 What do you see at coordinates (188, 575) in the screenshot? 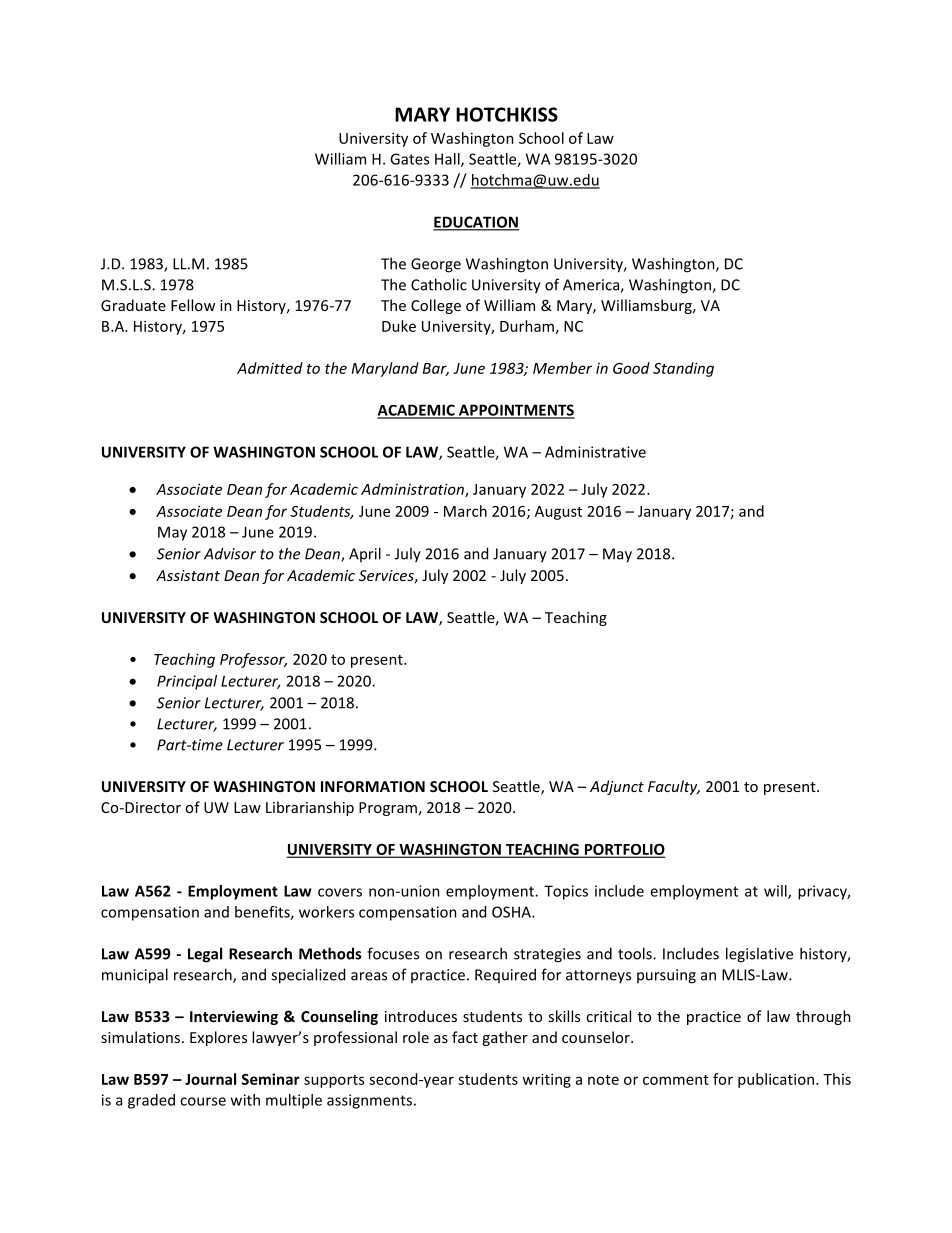
I see `Assistant` at bounding box center [188, 575].
